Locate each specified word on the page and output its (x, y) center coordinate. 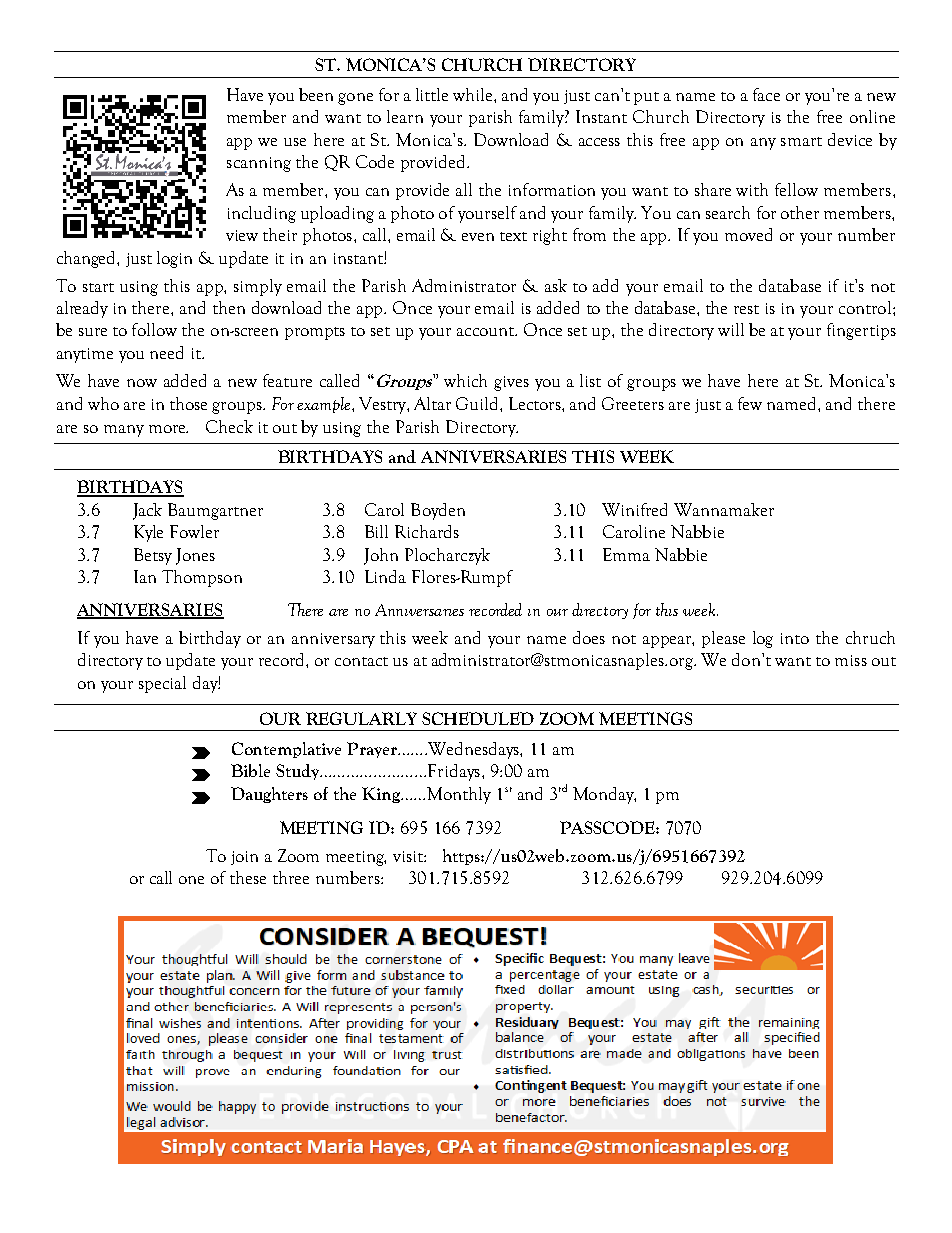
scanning (259, 164)
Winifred (634, 509)
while (472, 94)
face (766, 94)
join (244, 858)
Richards (427, 531)
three (291, 877)
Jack (147, 511)
